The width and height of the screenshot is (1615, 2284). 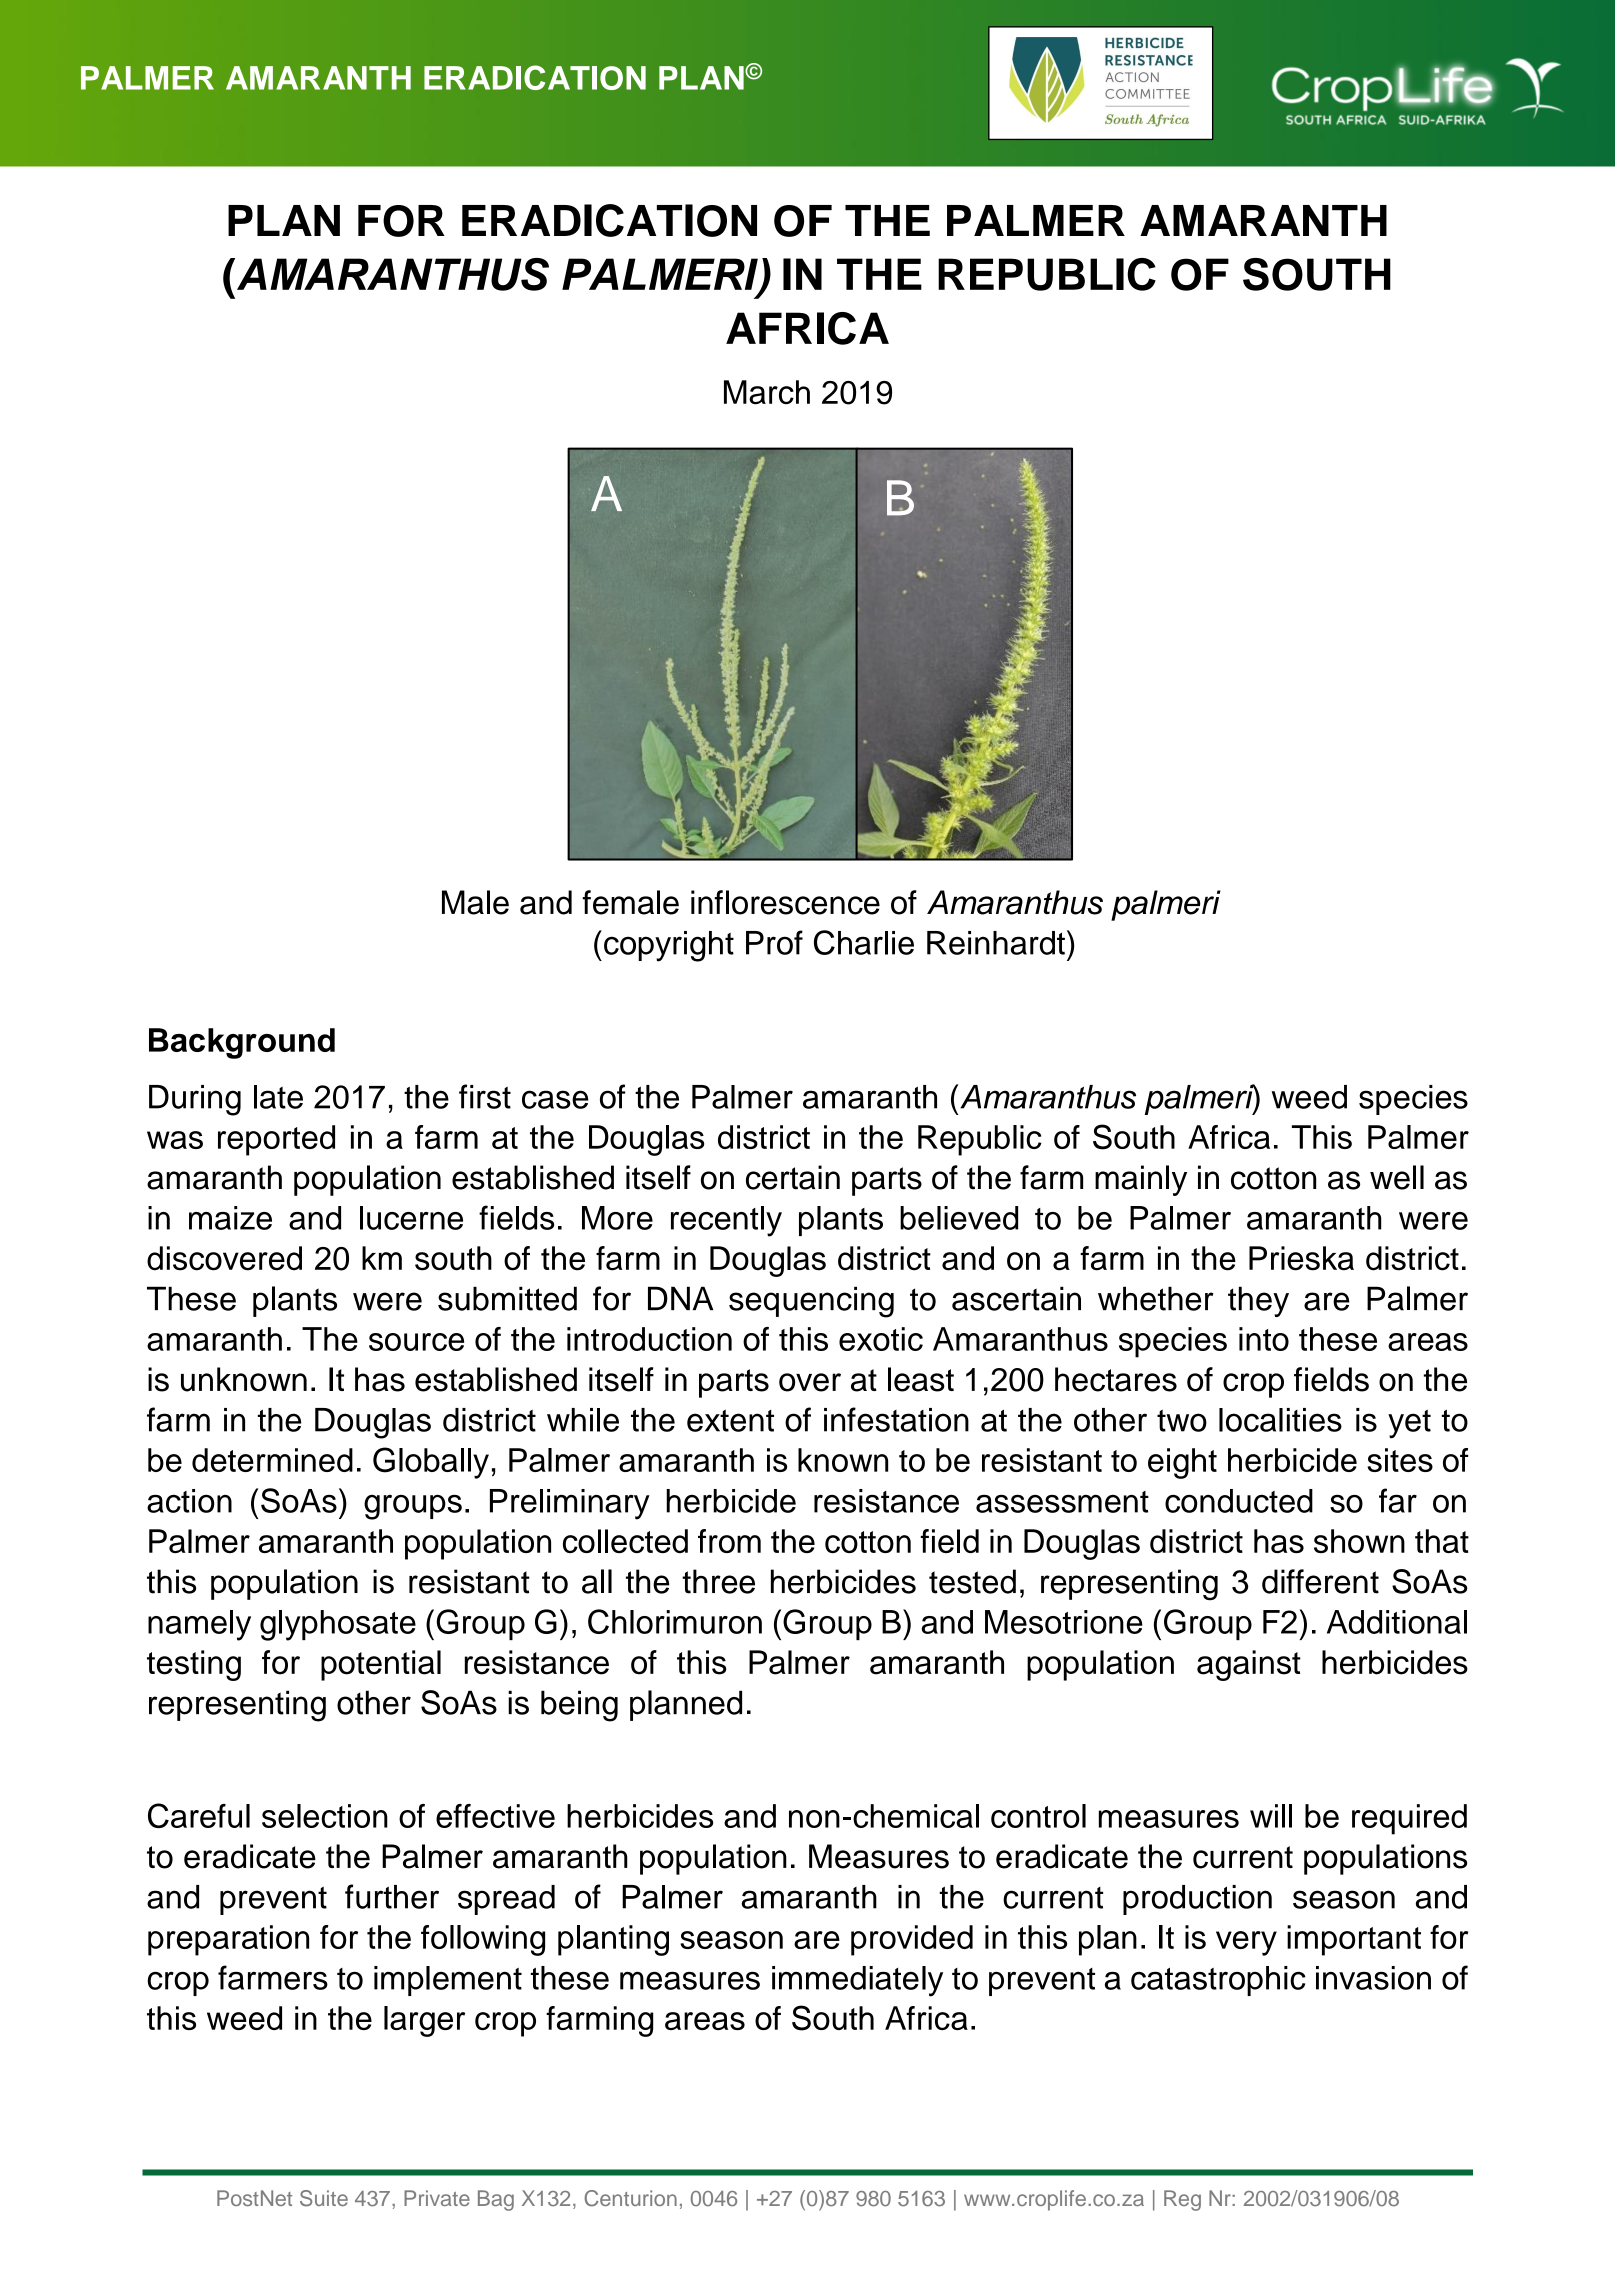 I want to click on against, so click(x=1249, y=1665).
